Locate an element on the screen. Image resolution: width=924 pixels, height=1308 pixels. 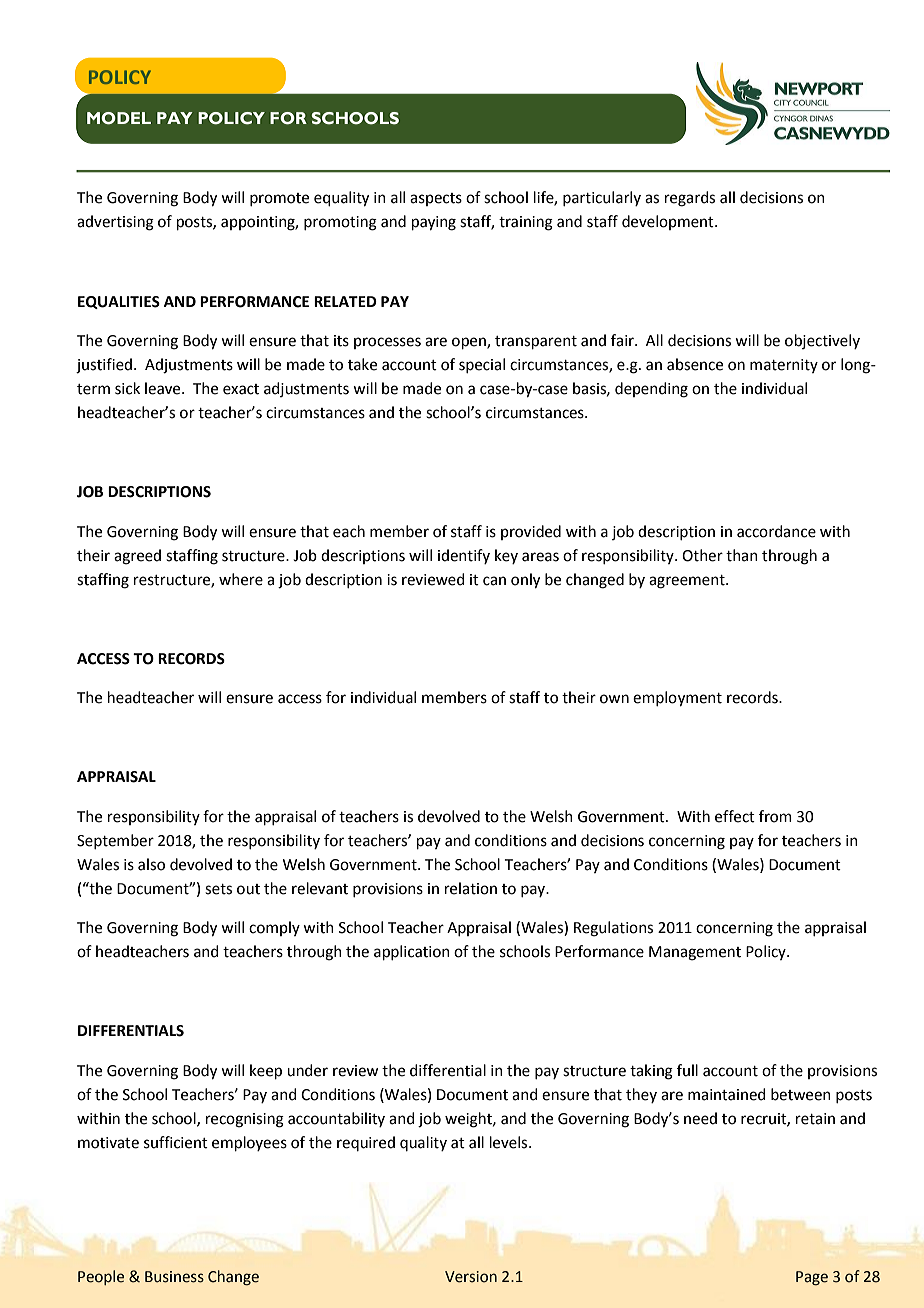
relation is located at coordinates (471, 888).
